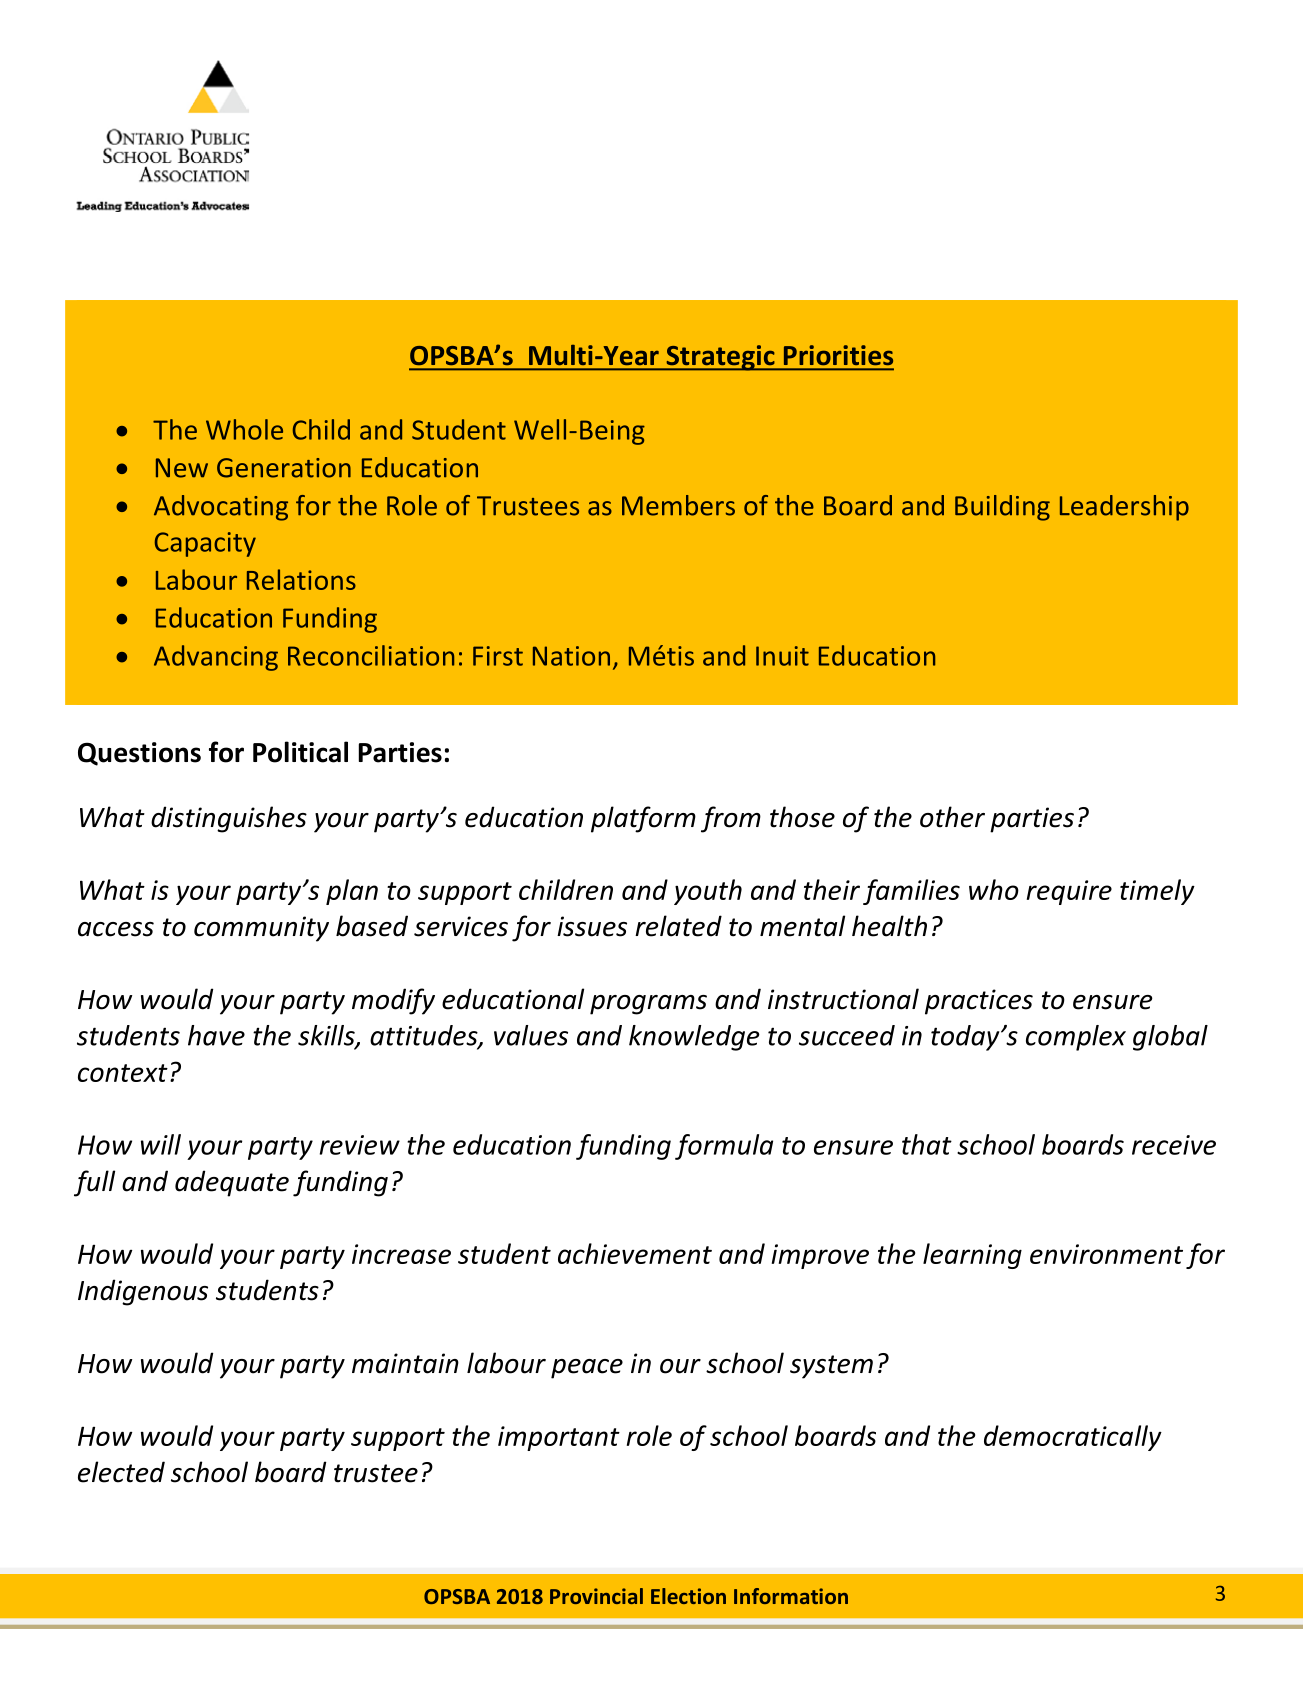 This document has height=1687, width=1303. Describe the element at coordinates (720, 358) in the document. I see `Strategic` at that location.
